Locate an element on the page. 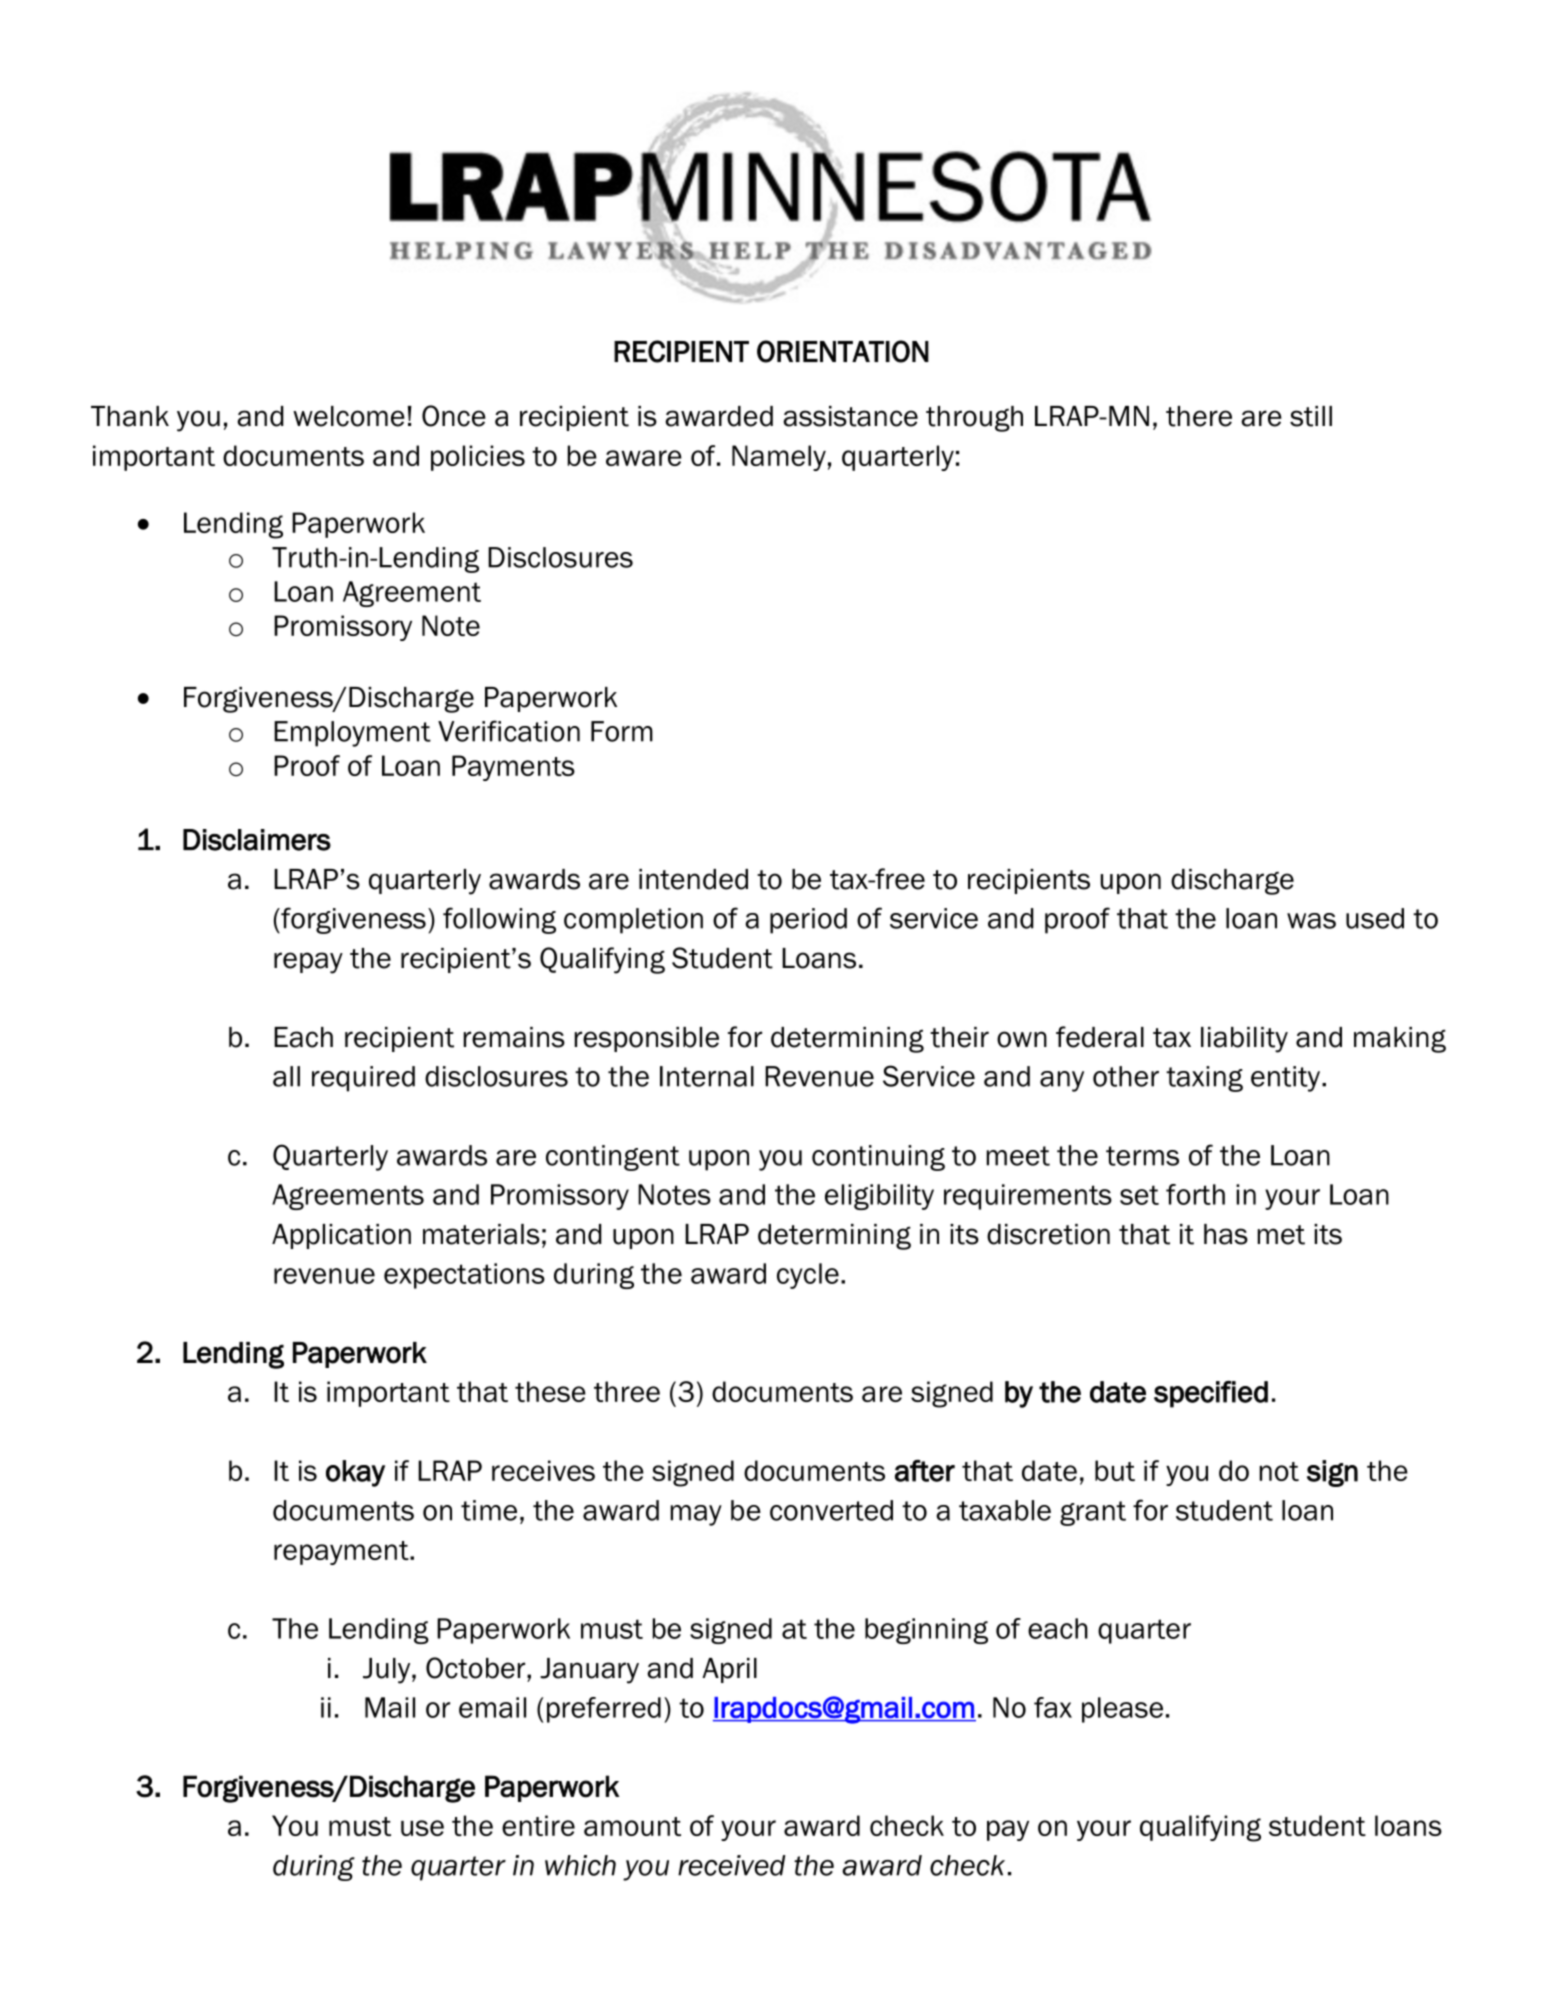 Image resolution: width=1543 pixels, height=1997 pixels. received is located at coordinates (732, 1865).
